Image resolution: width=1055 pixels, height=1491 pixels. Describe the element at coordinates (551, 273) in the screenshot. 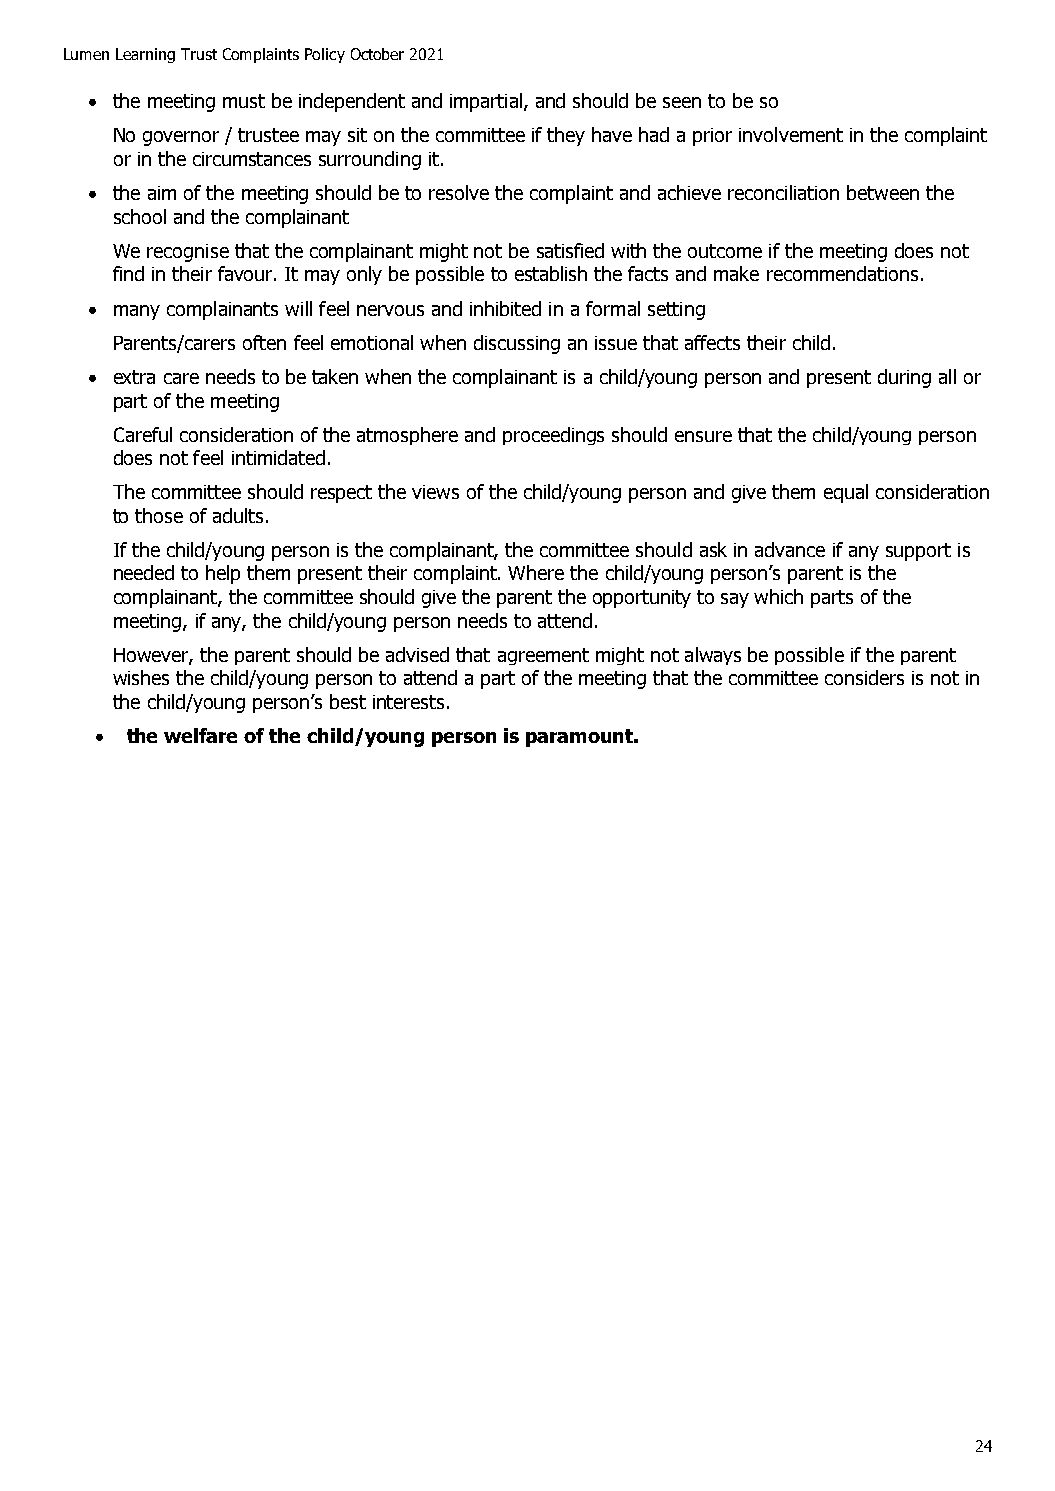

I see `establish` at that location.
